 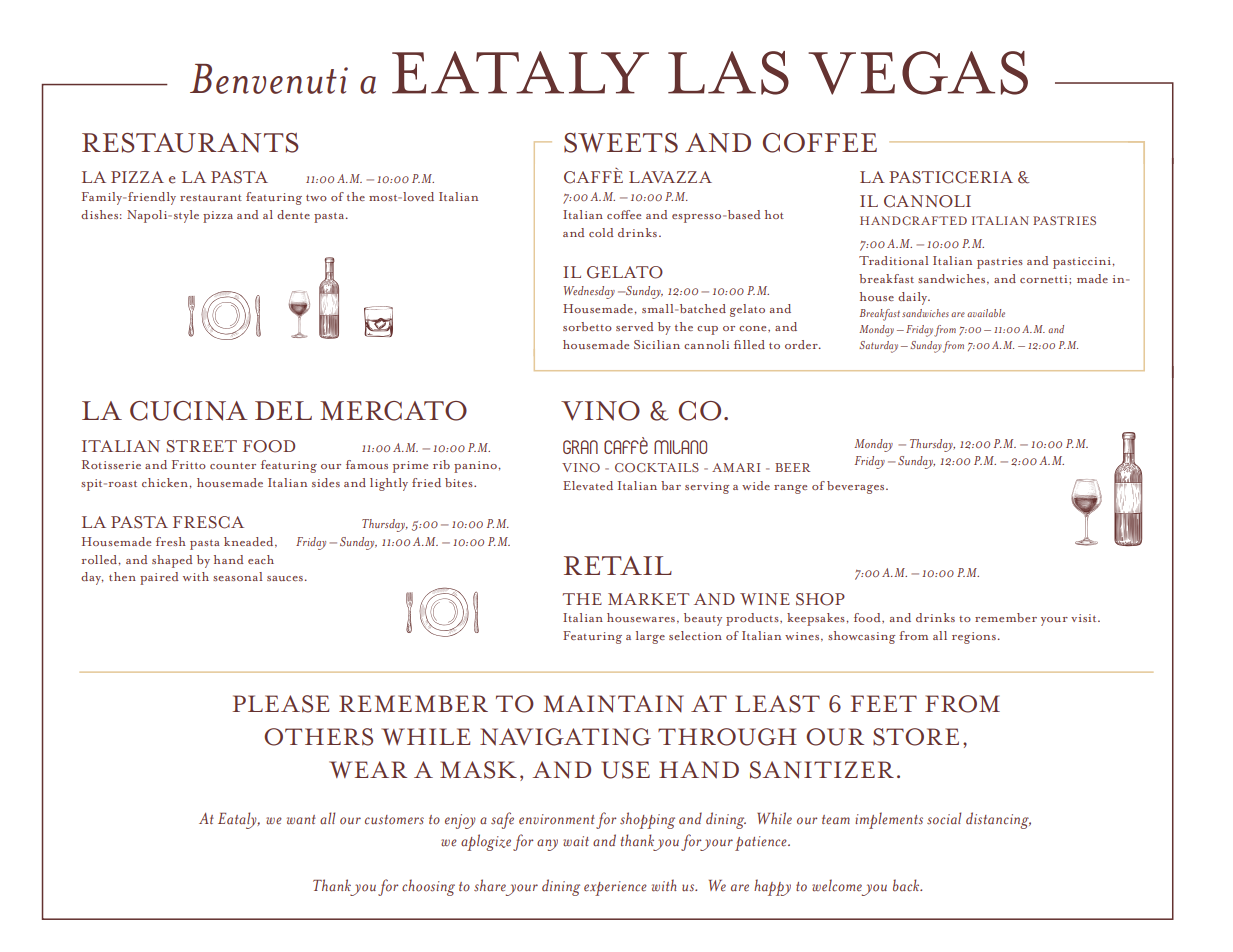 What do you see at coordinates (576, 841) in the screenshot?
I see `wait` at bounding box center [576, 841].
